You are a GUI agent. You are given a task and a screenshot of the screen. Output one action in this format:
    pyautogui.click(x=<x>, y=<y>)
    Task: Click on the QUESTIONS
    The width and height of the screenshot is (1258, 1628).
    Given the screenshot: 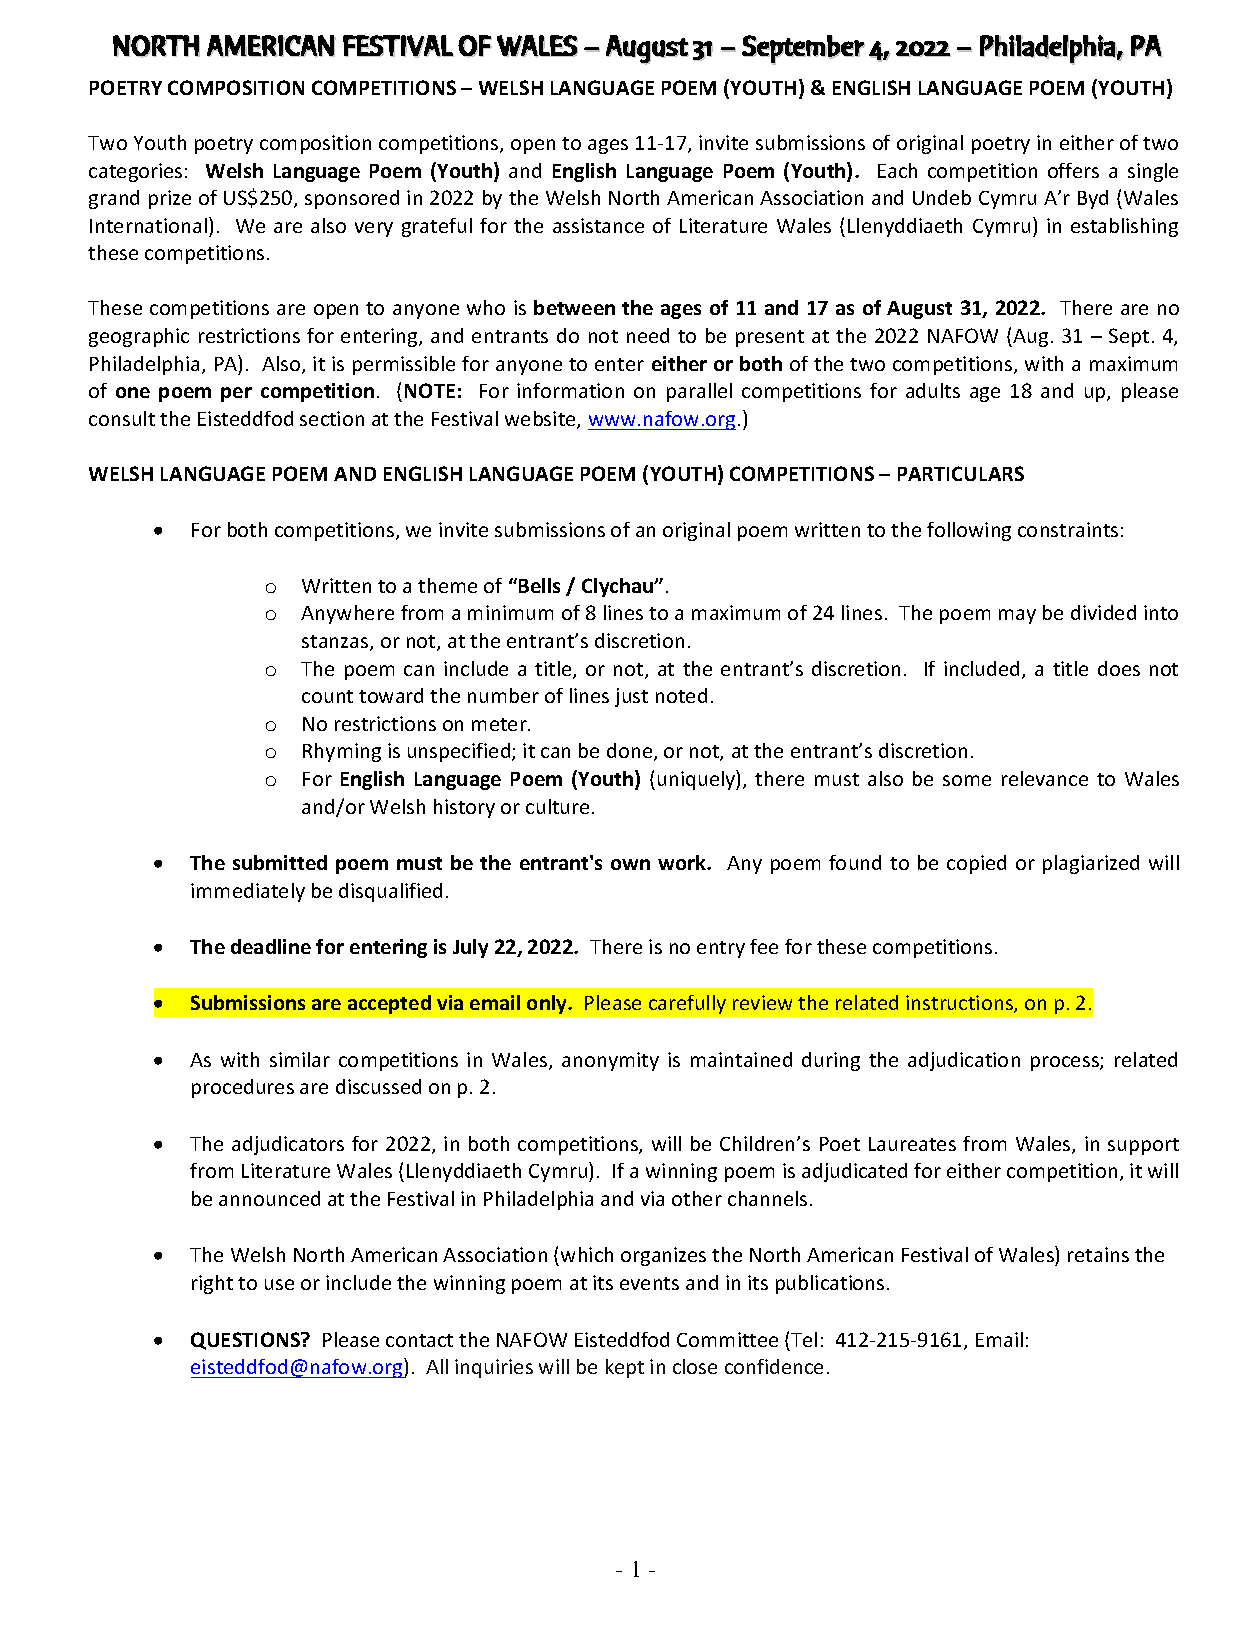 What is the action you would take?
    pyautogui.click(x=247, y=1341)
